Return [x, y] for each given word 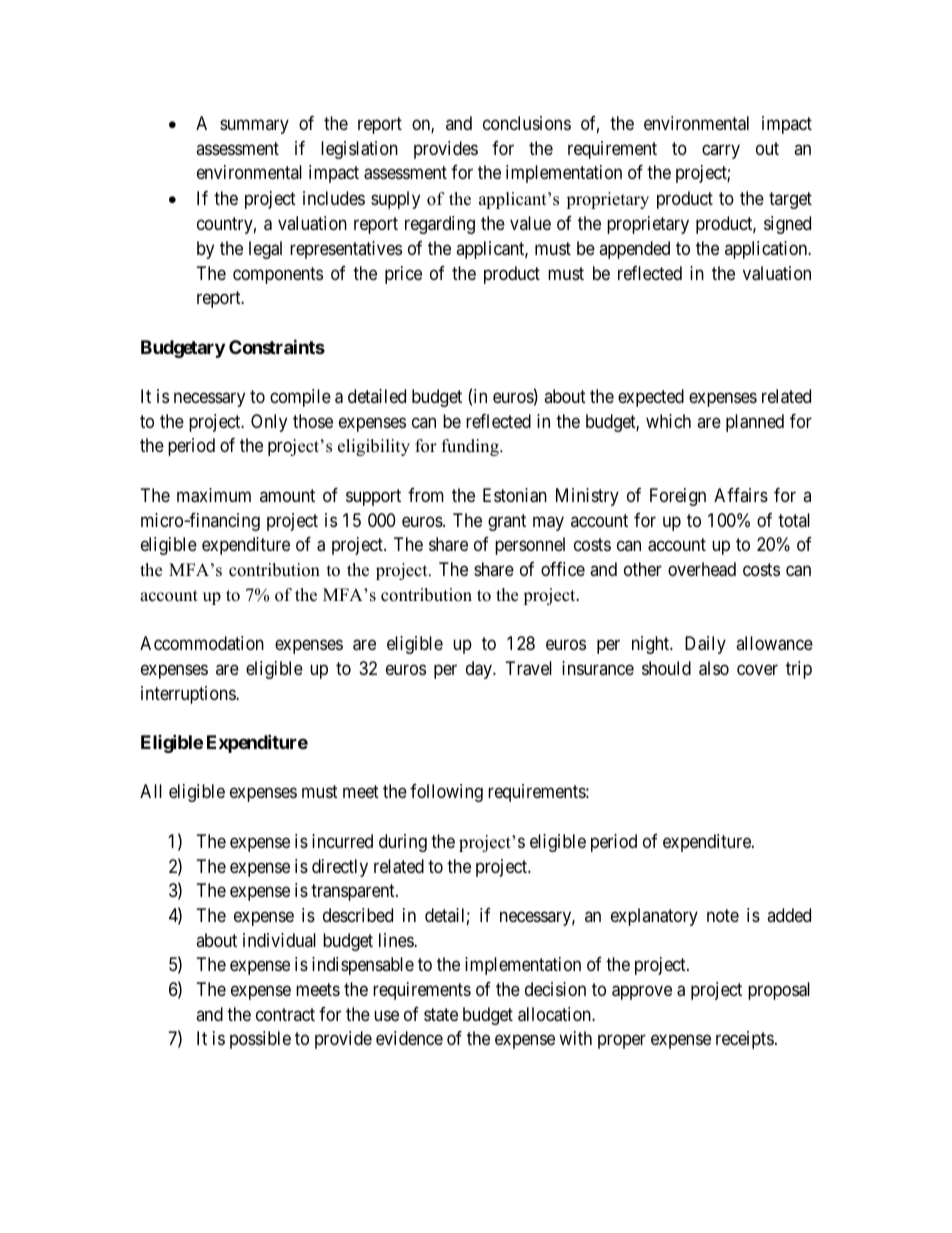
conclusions [527, 123]
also [714, 668]
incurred [342, 841]
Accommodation [202, 643]
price [403, 275]
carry [721, 151]
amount [287, 495]
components [278, 275]
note [723, 915]
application [767, 250]
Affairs [741, 495]
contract [285, 1014]
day [480, 670]
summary [254, 126]
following [446, 793]
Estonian [515, 495]
